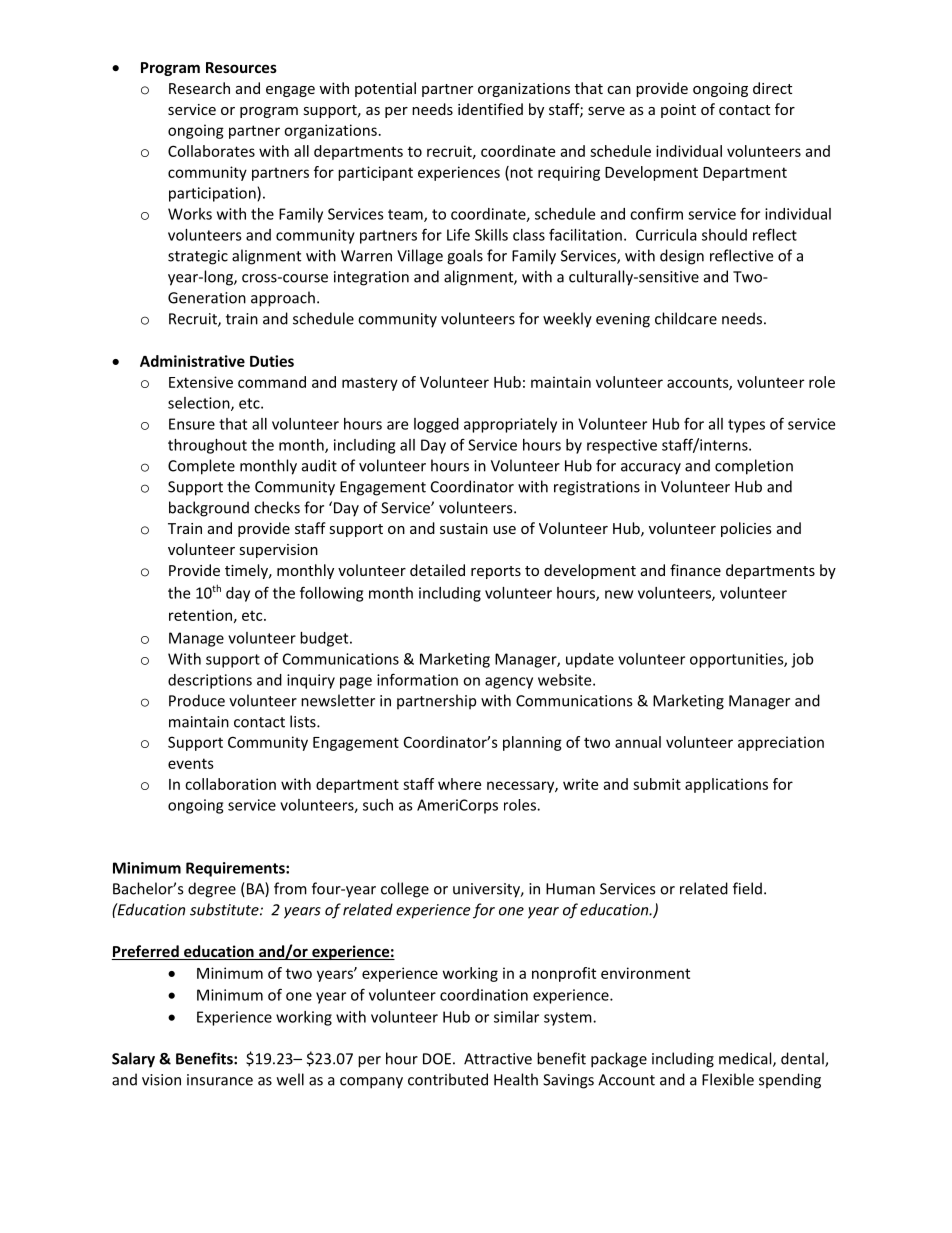 This screenshot has height=1233, width=952. What do you see at coordinates (199, 88) in the screenshot?
I see `Research` at bounding box center [199, 88].
